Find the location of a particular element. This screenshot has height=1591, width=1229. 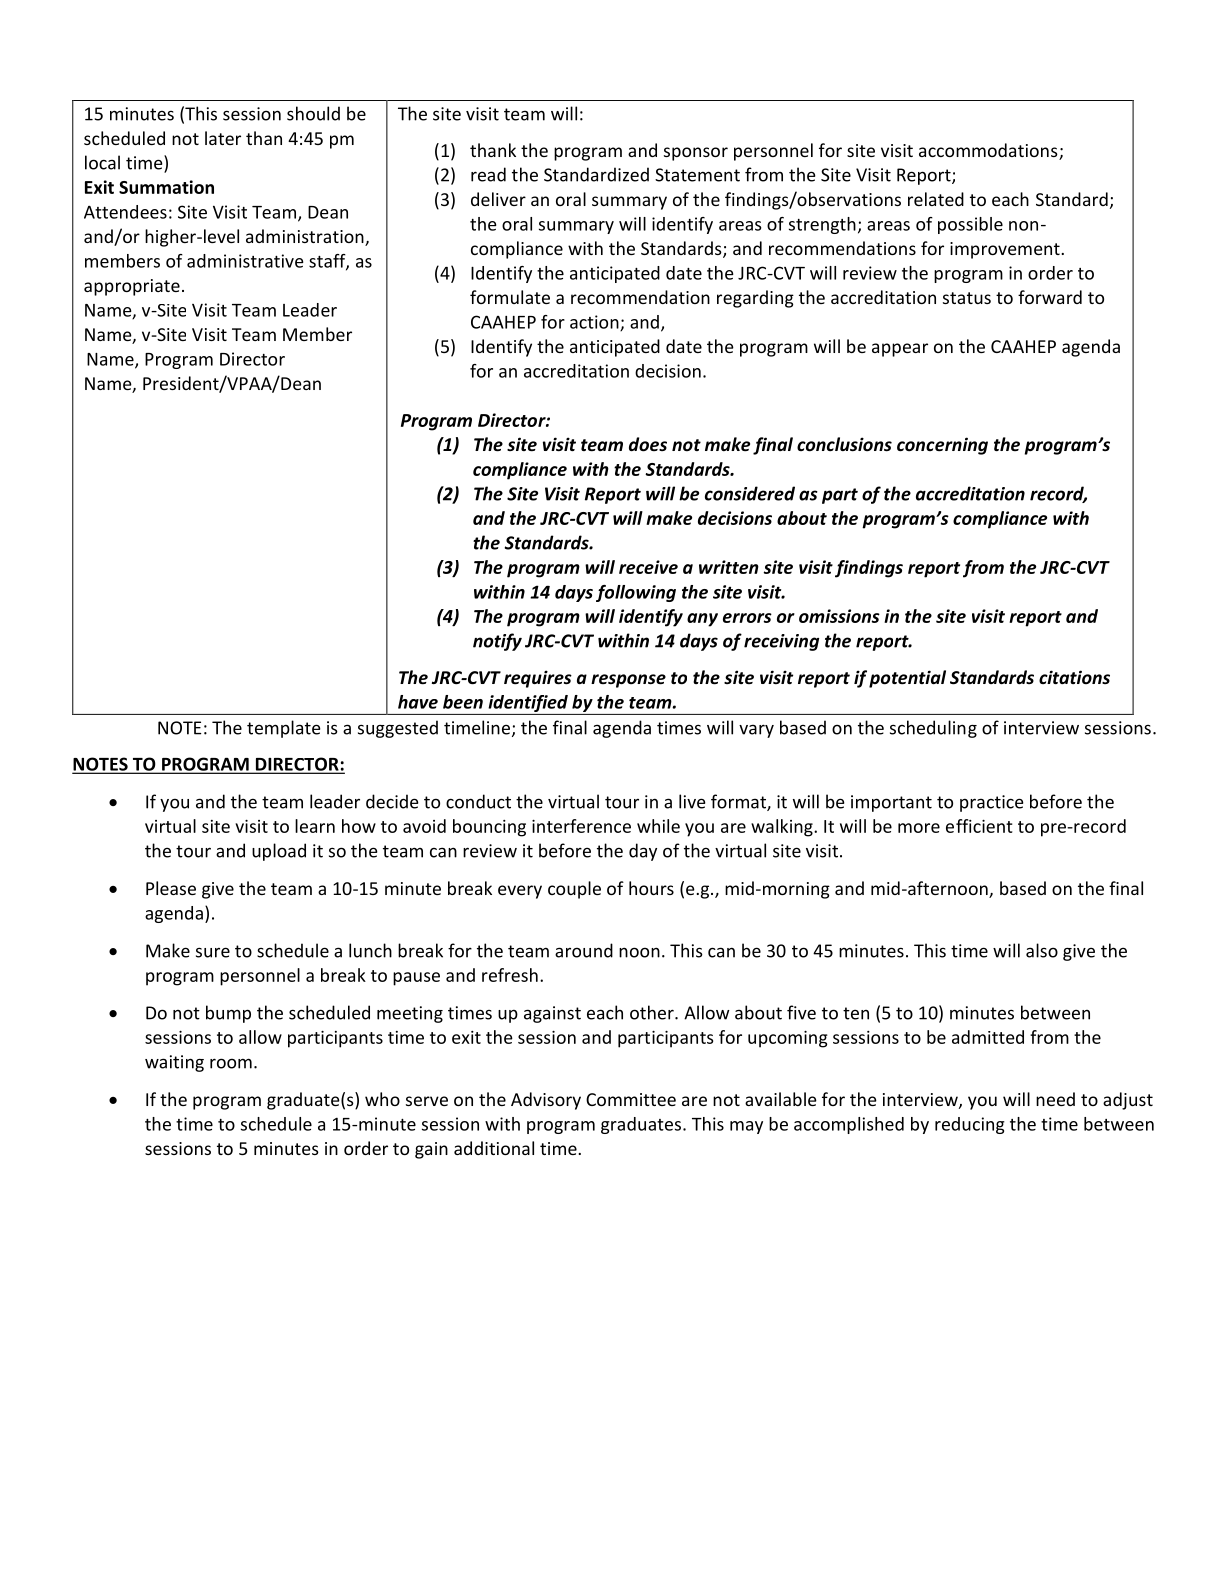

does is located at coordinates (648, 444).
